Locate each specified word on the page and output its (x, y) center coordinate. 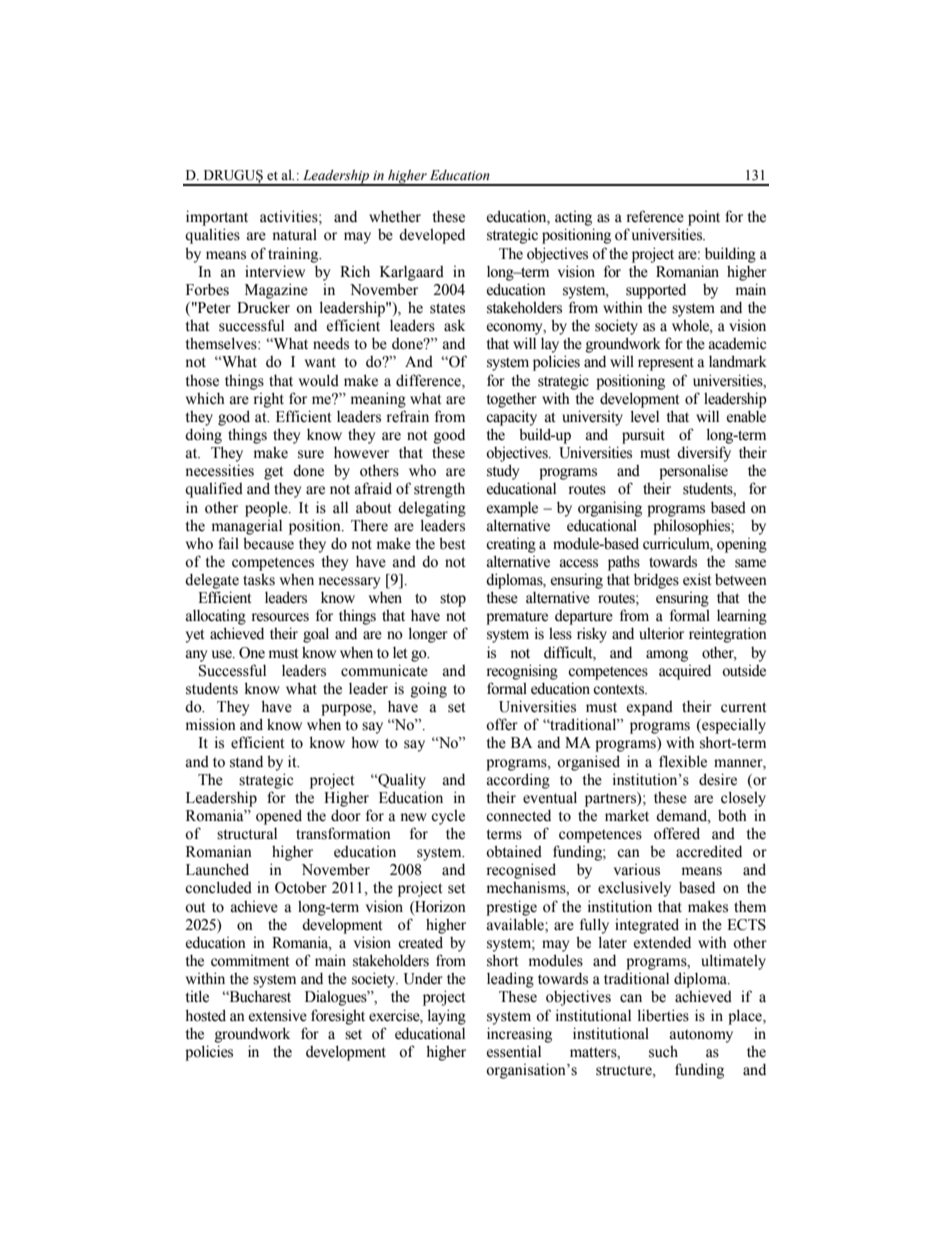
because (268, 543)
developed (432, 236)
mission (211, 724)
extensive (278, 1016)
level (645, 416)
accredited (709, 851)
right (268, 400)
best (452, 543)
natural (294, 235)
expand (650, 708)
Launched (217, 869)
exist (697, 579)
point (704, 218)
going (429, 690)
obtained (514, 851)
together (512, 400)
